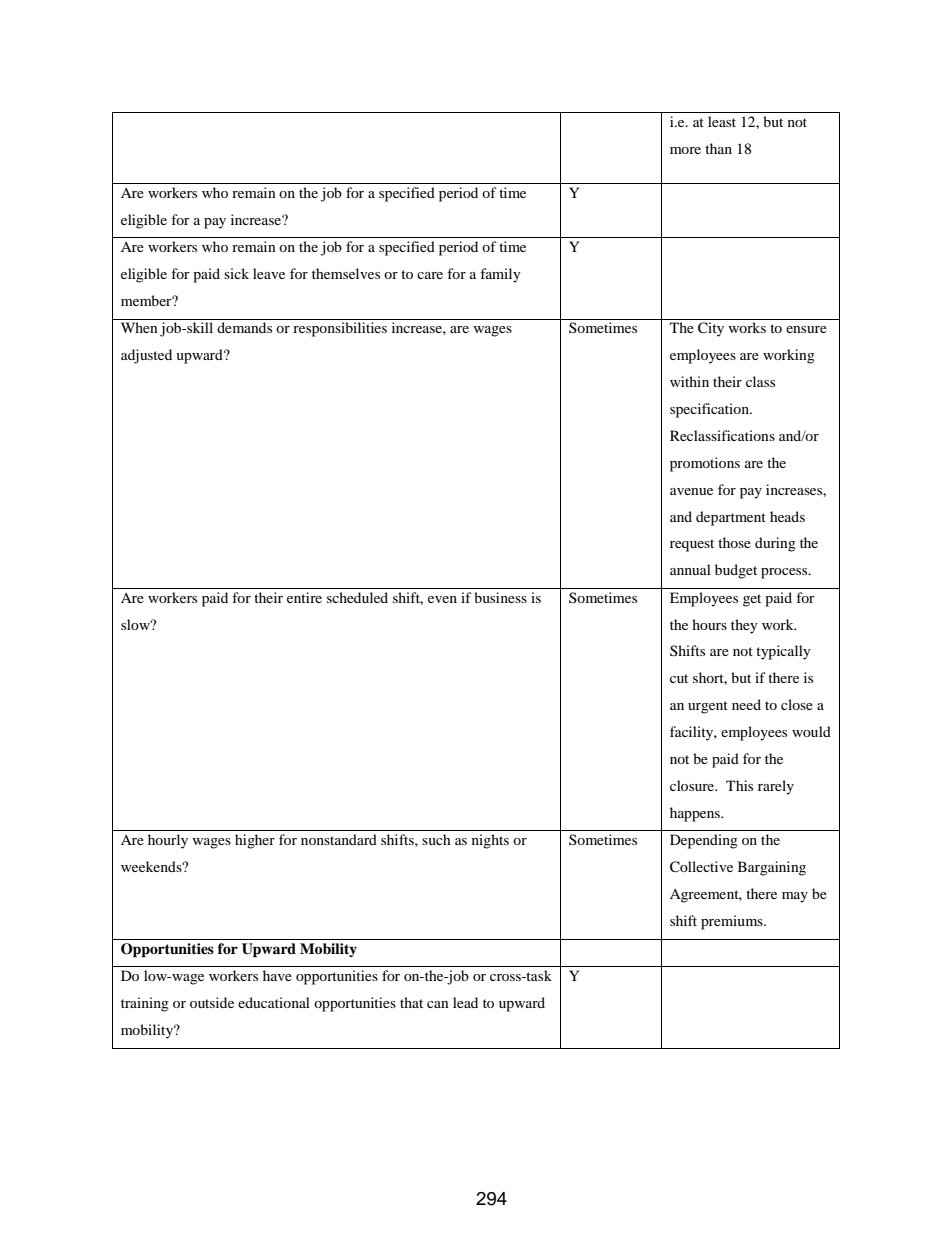 The width and height of the screenshot is (952, 1233). What do you see at coordinates (236, 273) in the screenshot?
I see `sick` at bounding box center [236, 273].
